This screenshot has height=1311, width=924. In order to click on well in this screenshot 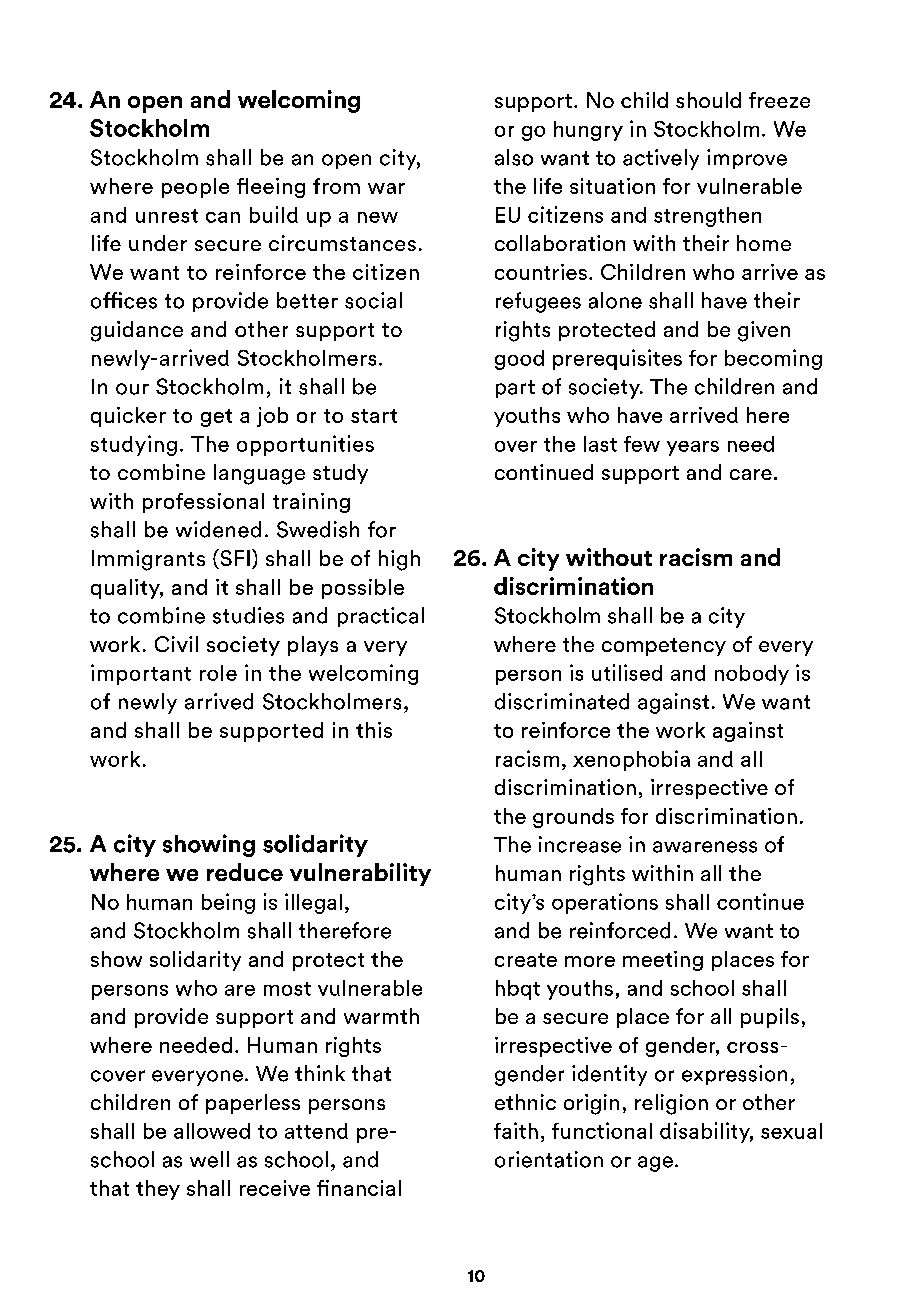, I will do `click(209, 1159)`.
